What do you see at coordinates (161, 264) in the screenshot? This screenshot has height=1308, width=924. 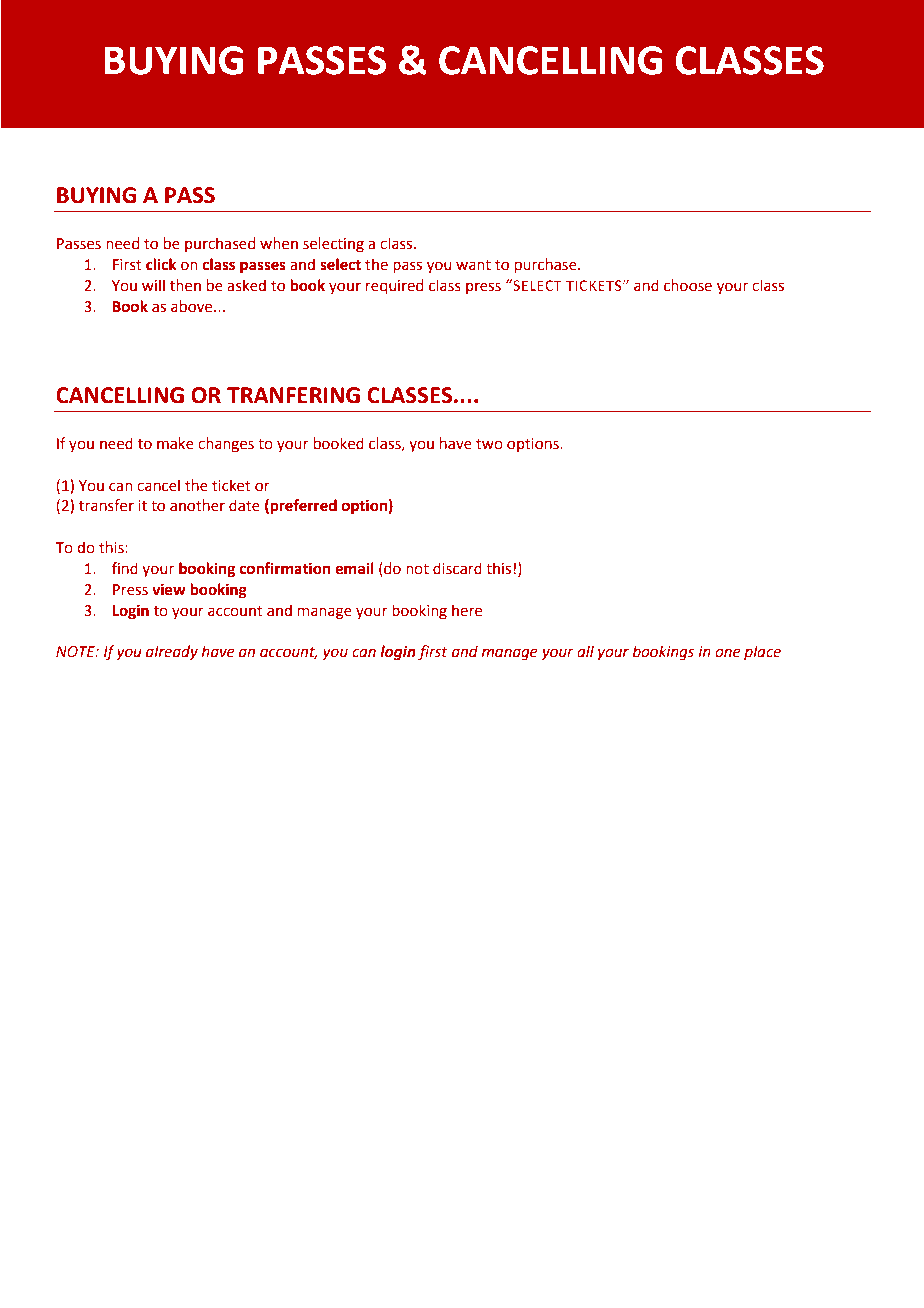 I see `click` at bounding box center [161, 264].
